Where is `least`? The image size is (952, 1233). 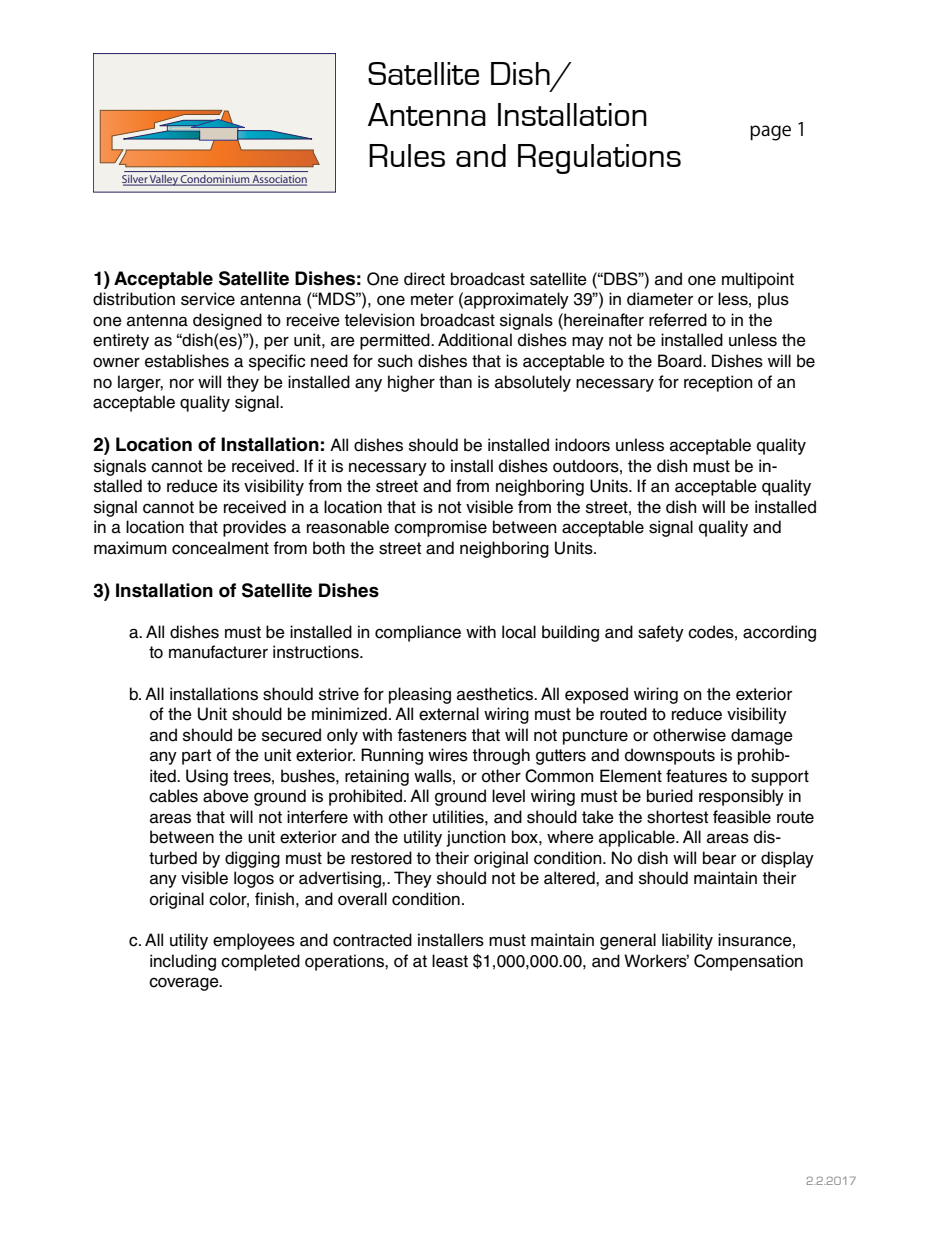
least is located at coordinates (450, 961).
